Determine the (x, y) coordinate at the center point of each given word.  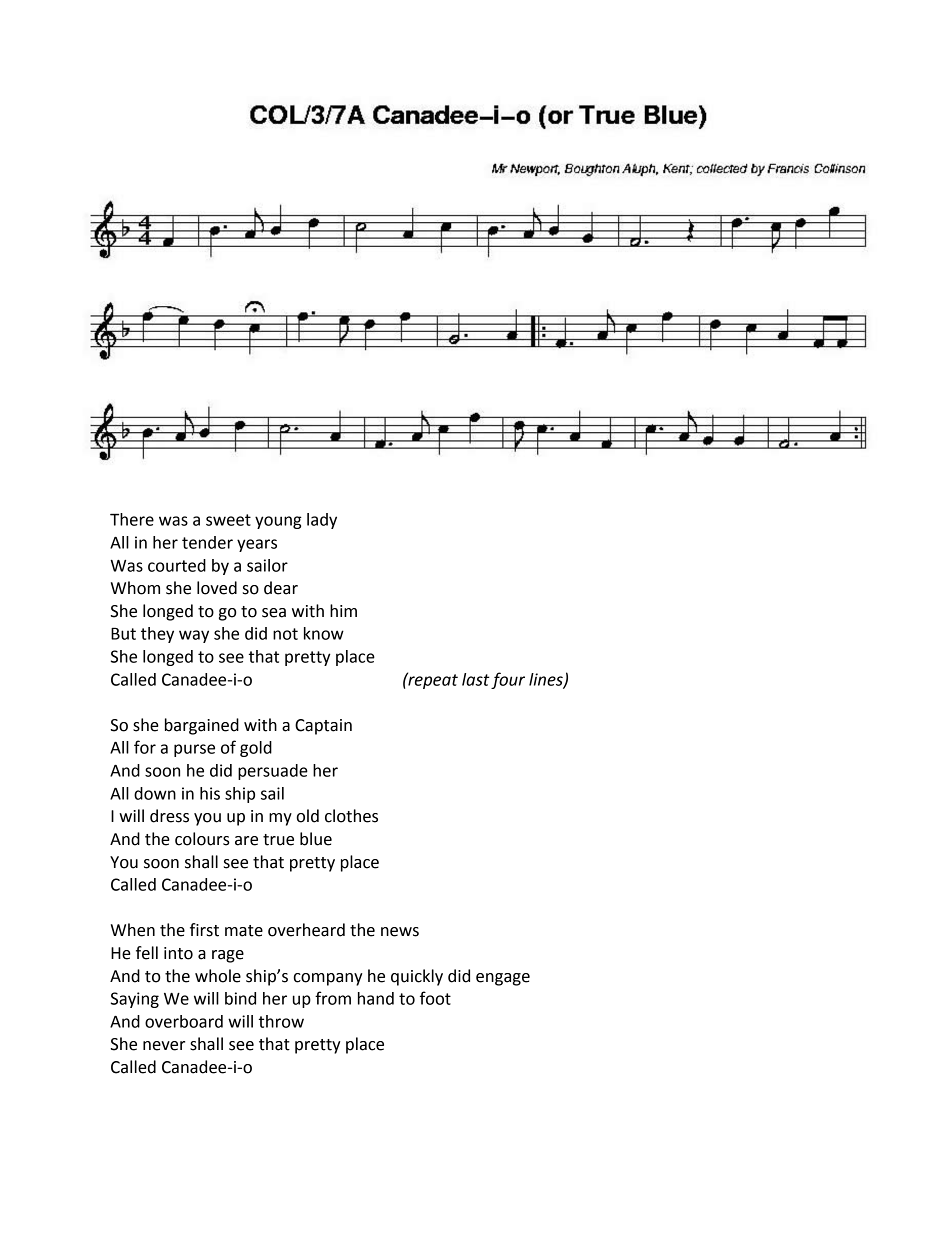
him (343, 610)
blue (316, 839)
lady (322, 521)
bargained (202, 726)
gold (256, 749)
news (400, 932)
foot (435, 998)
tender (207, 542)
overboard (184, 1021)
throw (281, 1021)
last (476, 679)
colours (202, 839)
